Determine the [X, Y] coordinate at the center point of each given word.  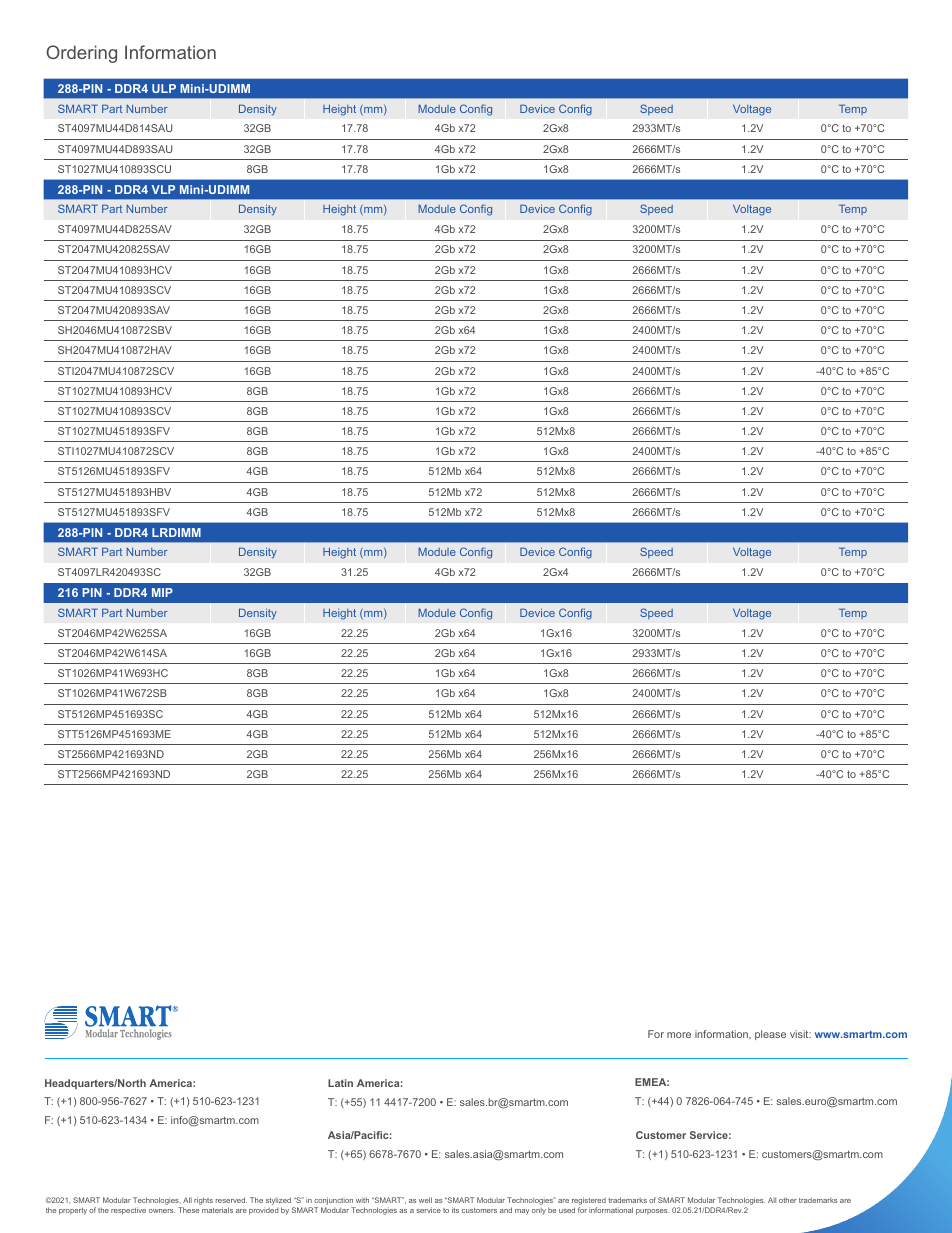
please [770, 1035]
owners [162, 1211]
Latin [340, 1083]
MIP [162, 592]
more [679, 1035]
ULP [164, 88]
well [425, 1200]
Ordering [81, 54]
